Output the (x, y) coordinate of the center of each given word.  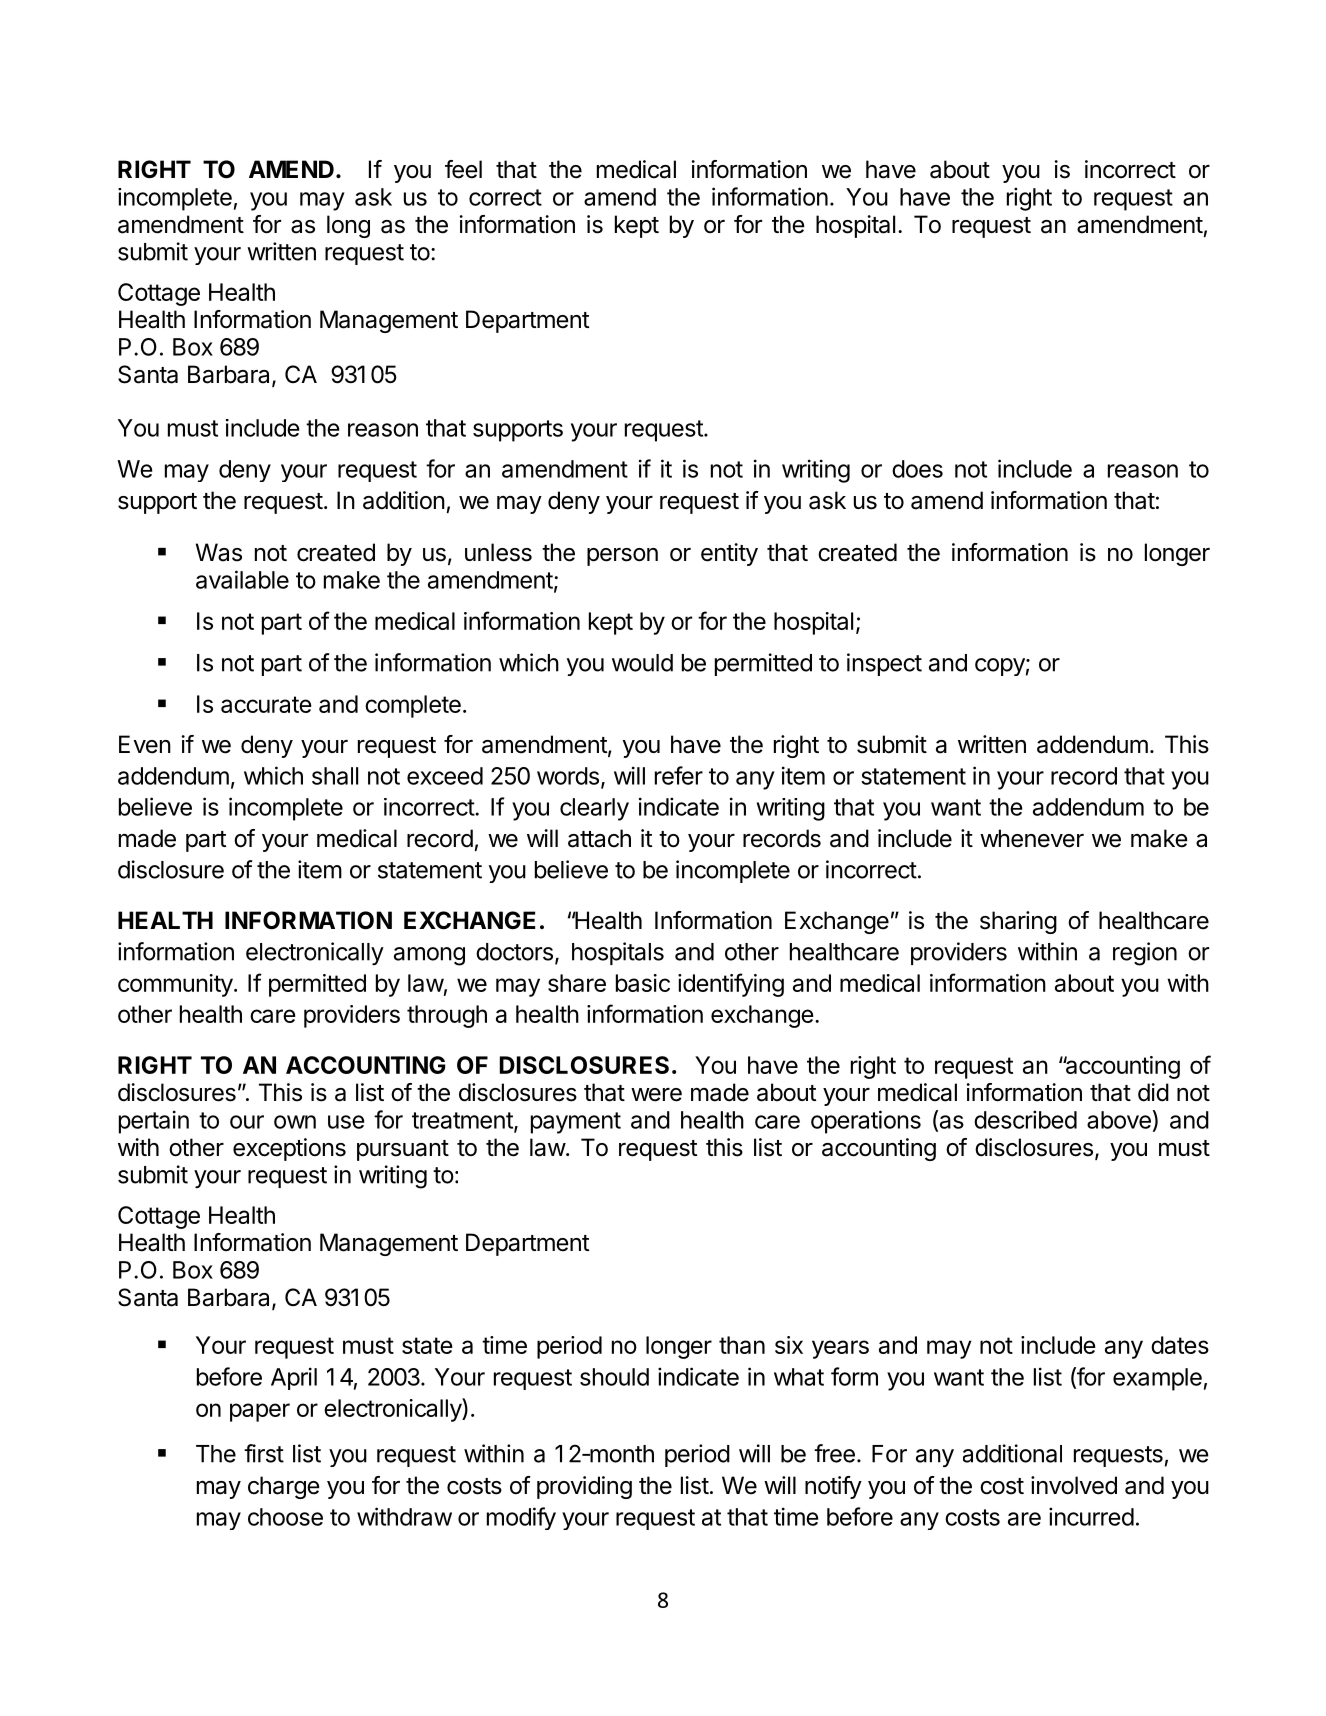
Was (219, 552)
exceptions (289, 1149)
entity (729, 554)
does (917, 469)
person (622, 557)
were (656, 1095)
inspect (884, 664)
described (1025, 1119)
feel (463, 169)
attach (599, 838)
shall (335, 776)
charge (284, 1487)
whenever (1032, 838)
